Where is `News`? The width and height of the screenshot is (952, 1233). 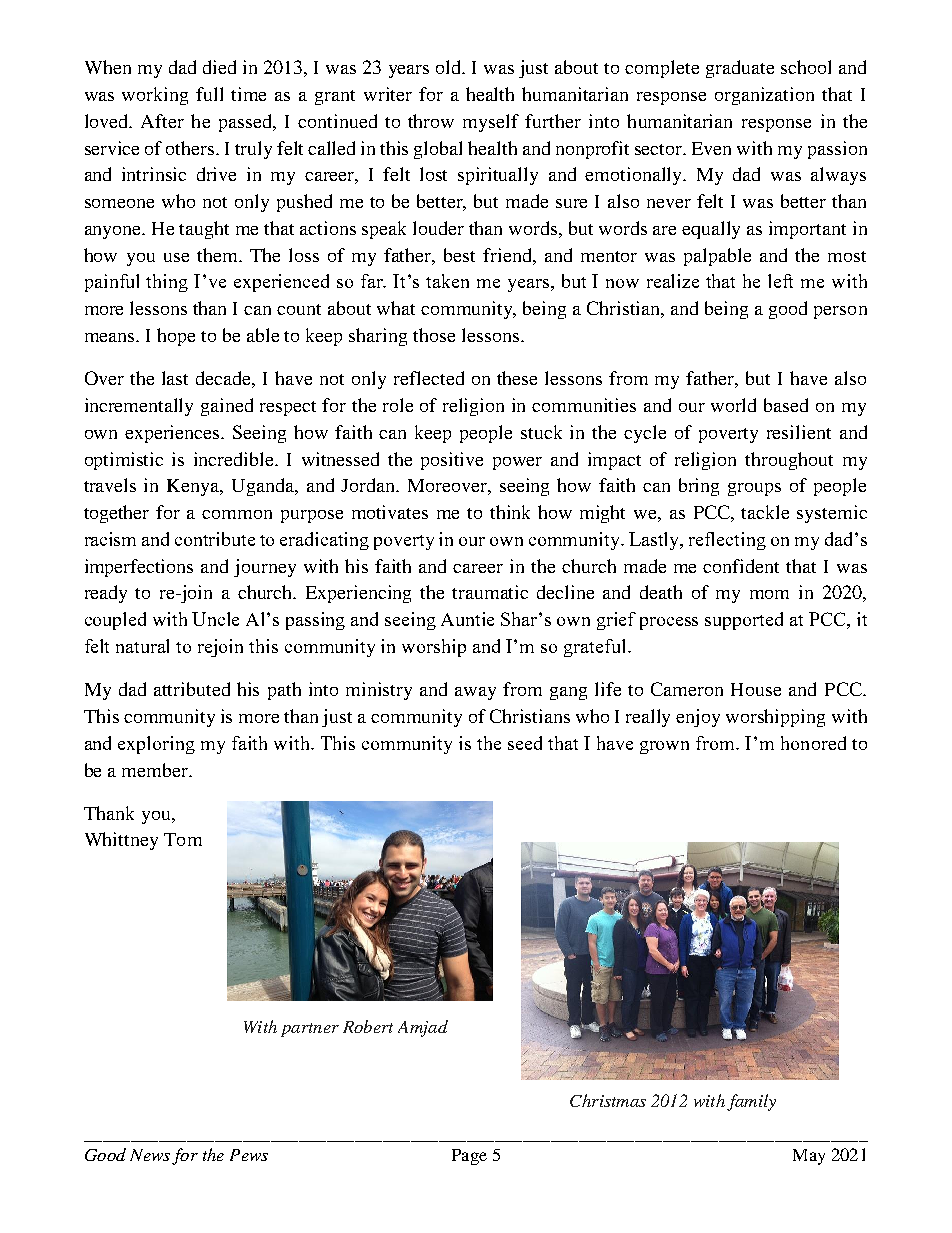 News is located at coordinates (150, 1155).
